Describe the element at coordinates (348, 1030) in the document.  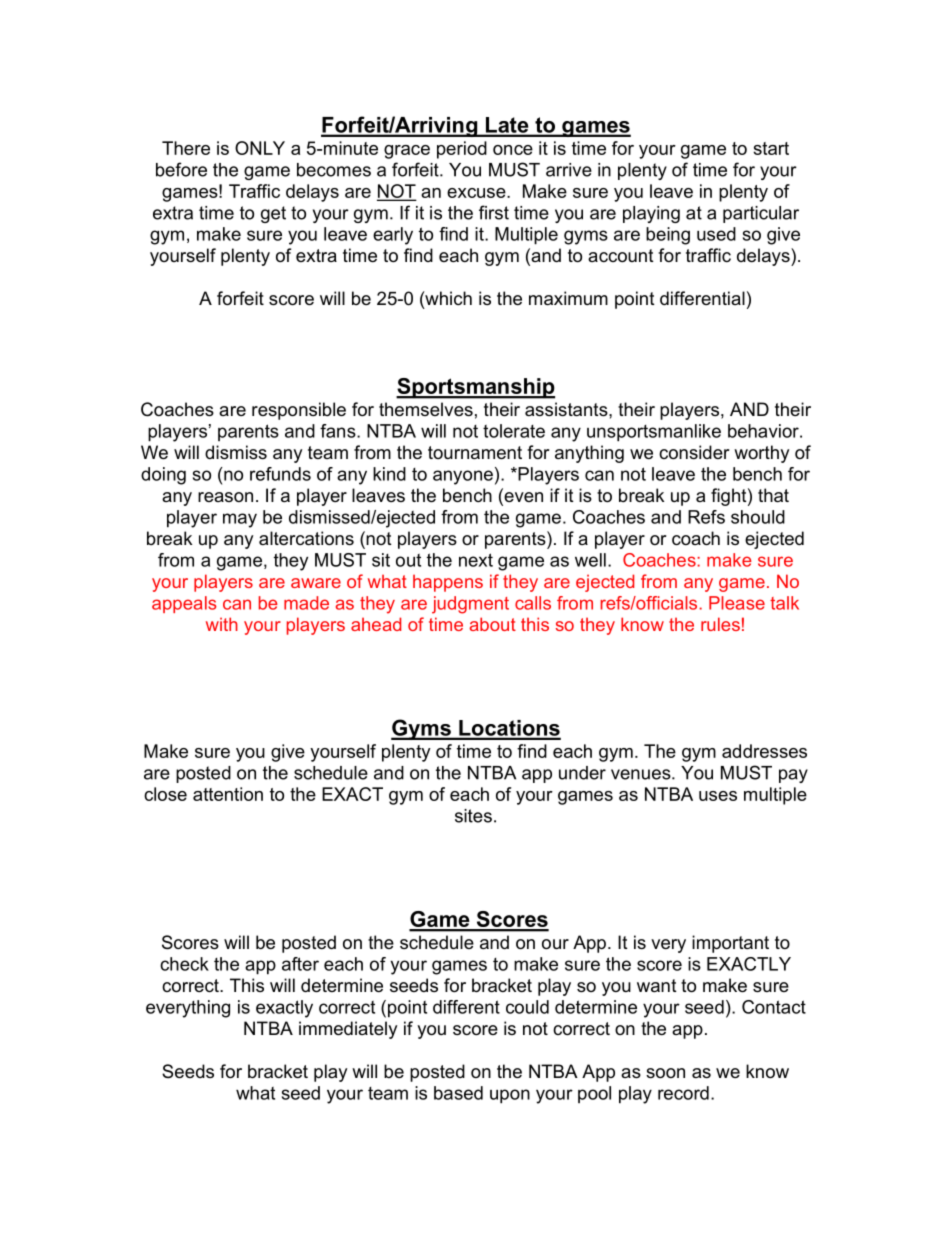
I see `immediately` at that location.
